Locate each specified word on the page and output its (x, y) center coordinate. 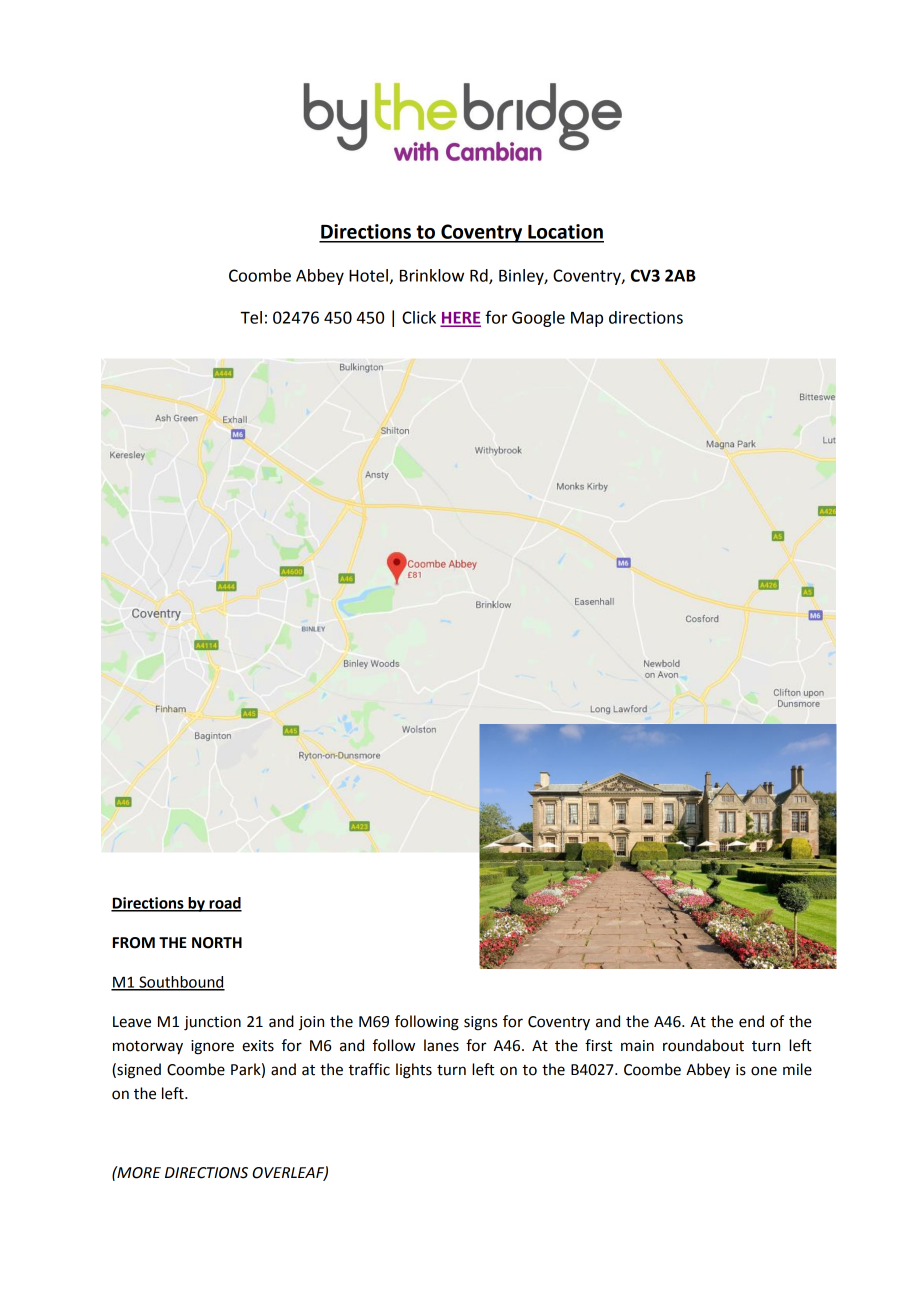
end (751, 1021)
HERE (461, 319)
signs (480, 1023)
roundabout (703, 1045)
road (224, 904)
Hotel (368, 275)
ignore (212, 1047)
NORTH (217, 943)
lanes (441, 1045)
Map (587, 319)
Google (538, 319)
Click (419, 317)
